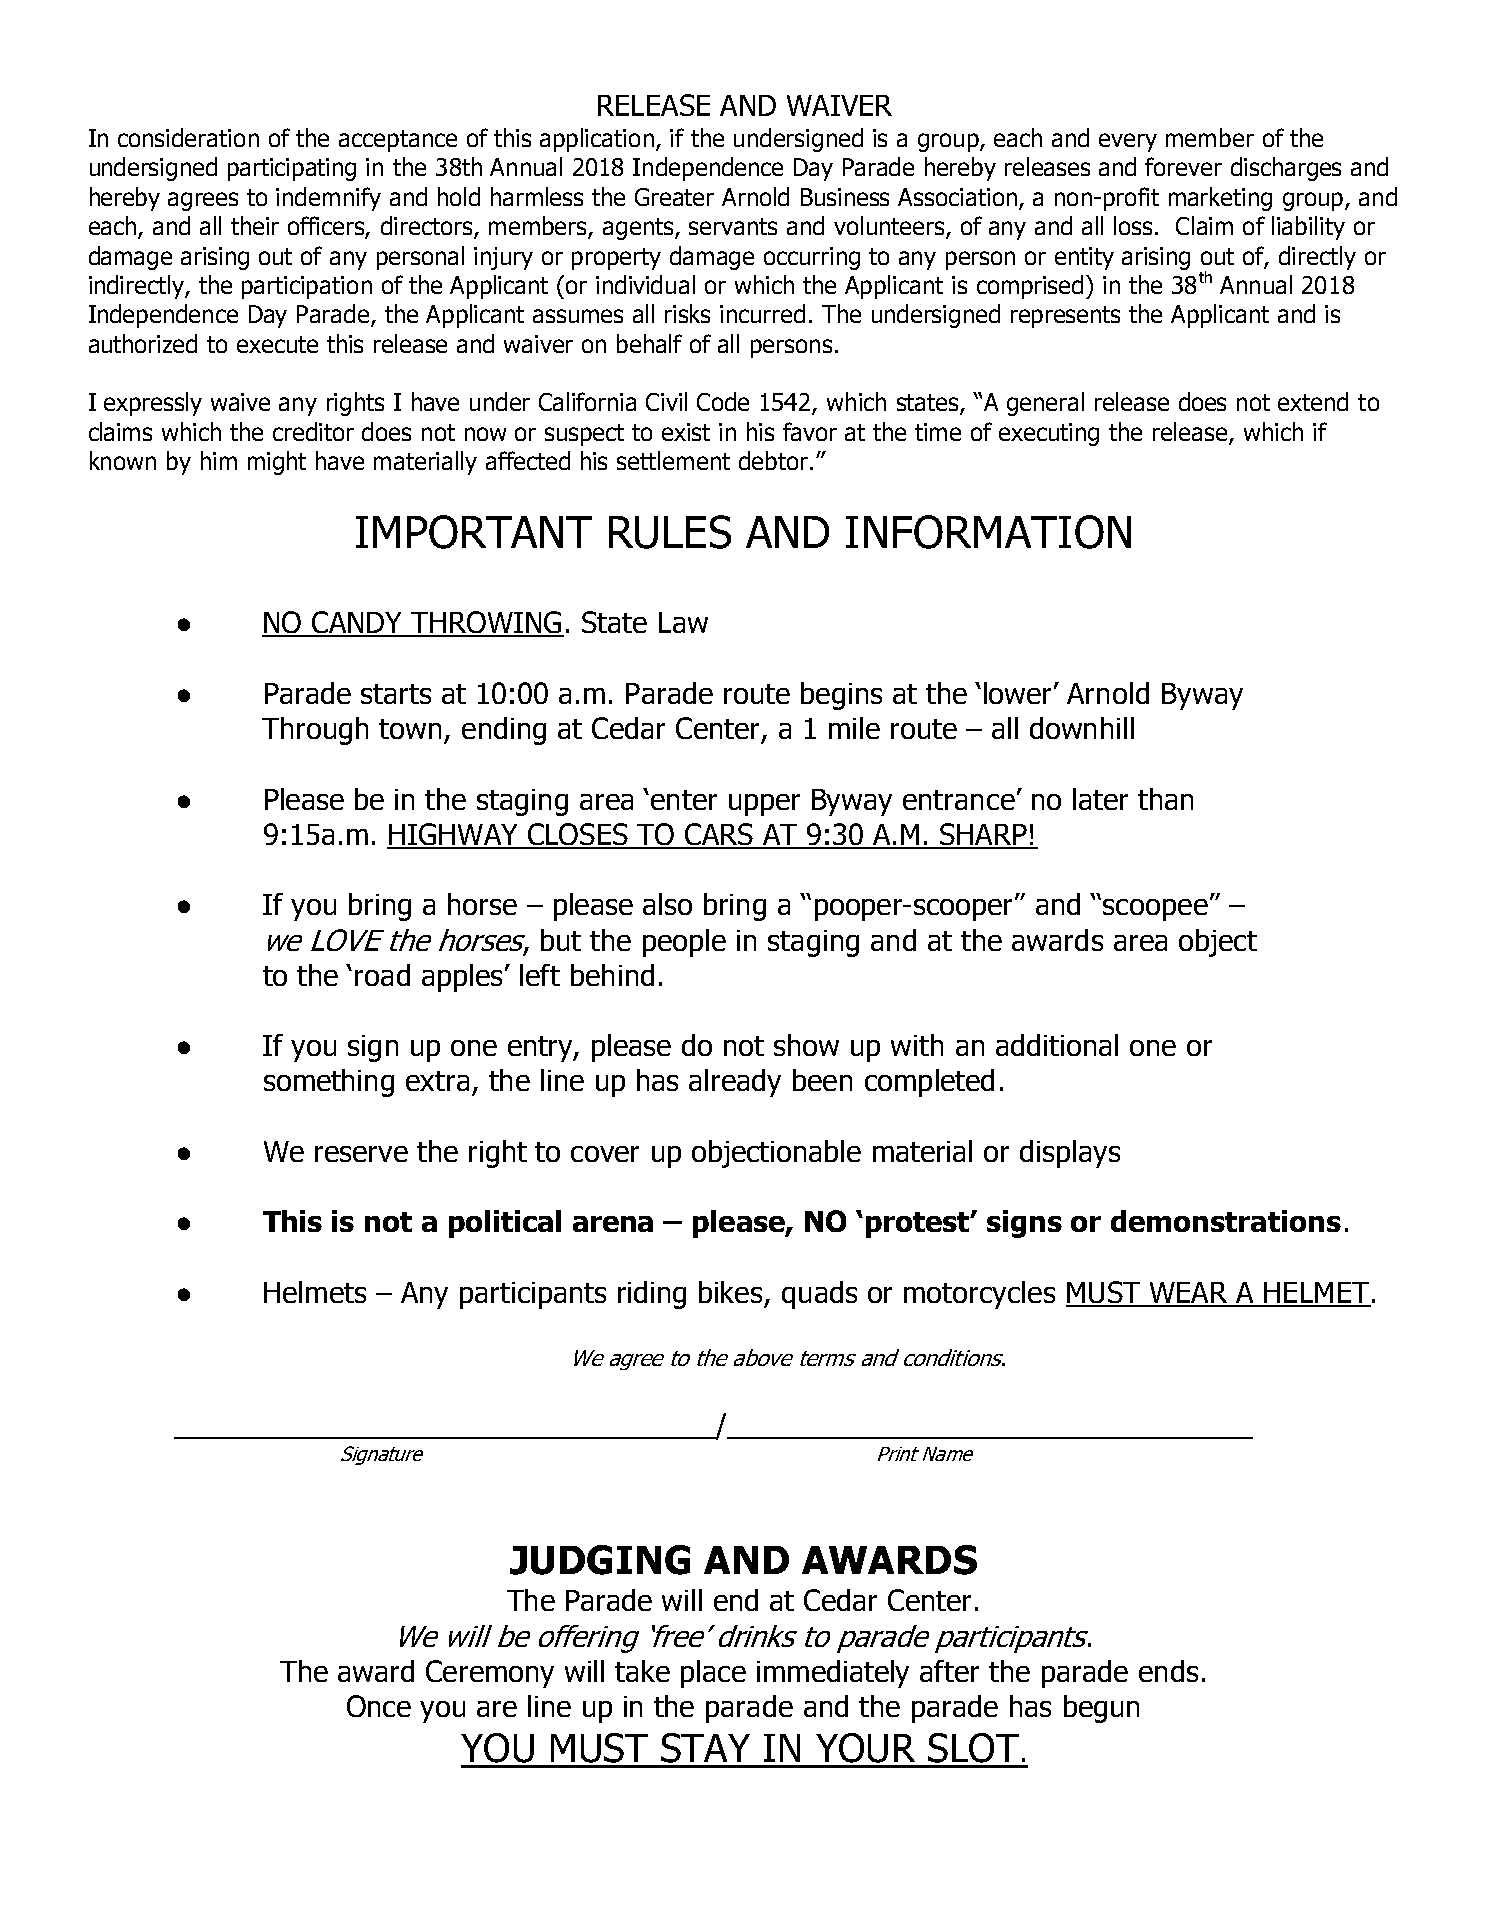 The width and height of the screenshot is (1489, 1927). Describe the element at coordinates (379, 1706) in the screenshot. I see `Once` at that location.
